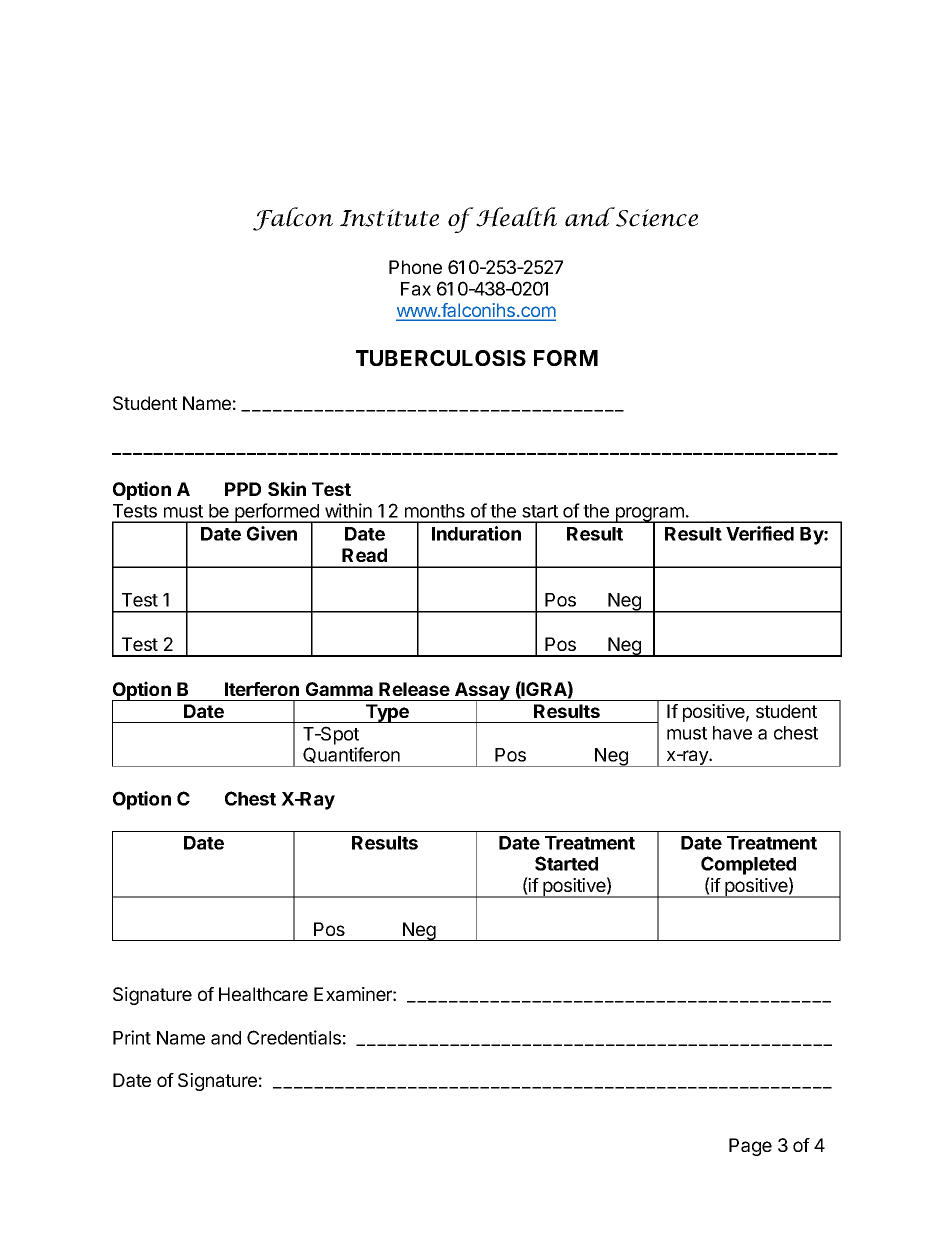  Describe the element at coordinates (732, 733) in the document. I see `have` at that location.
